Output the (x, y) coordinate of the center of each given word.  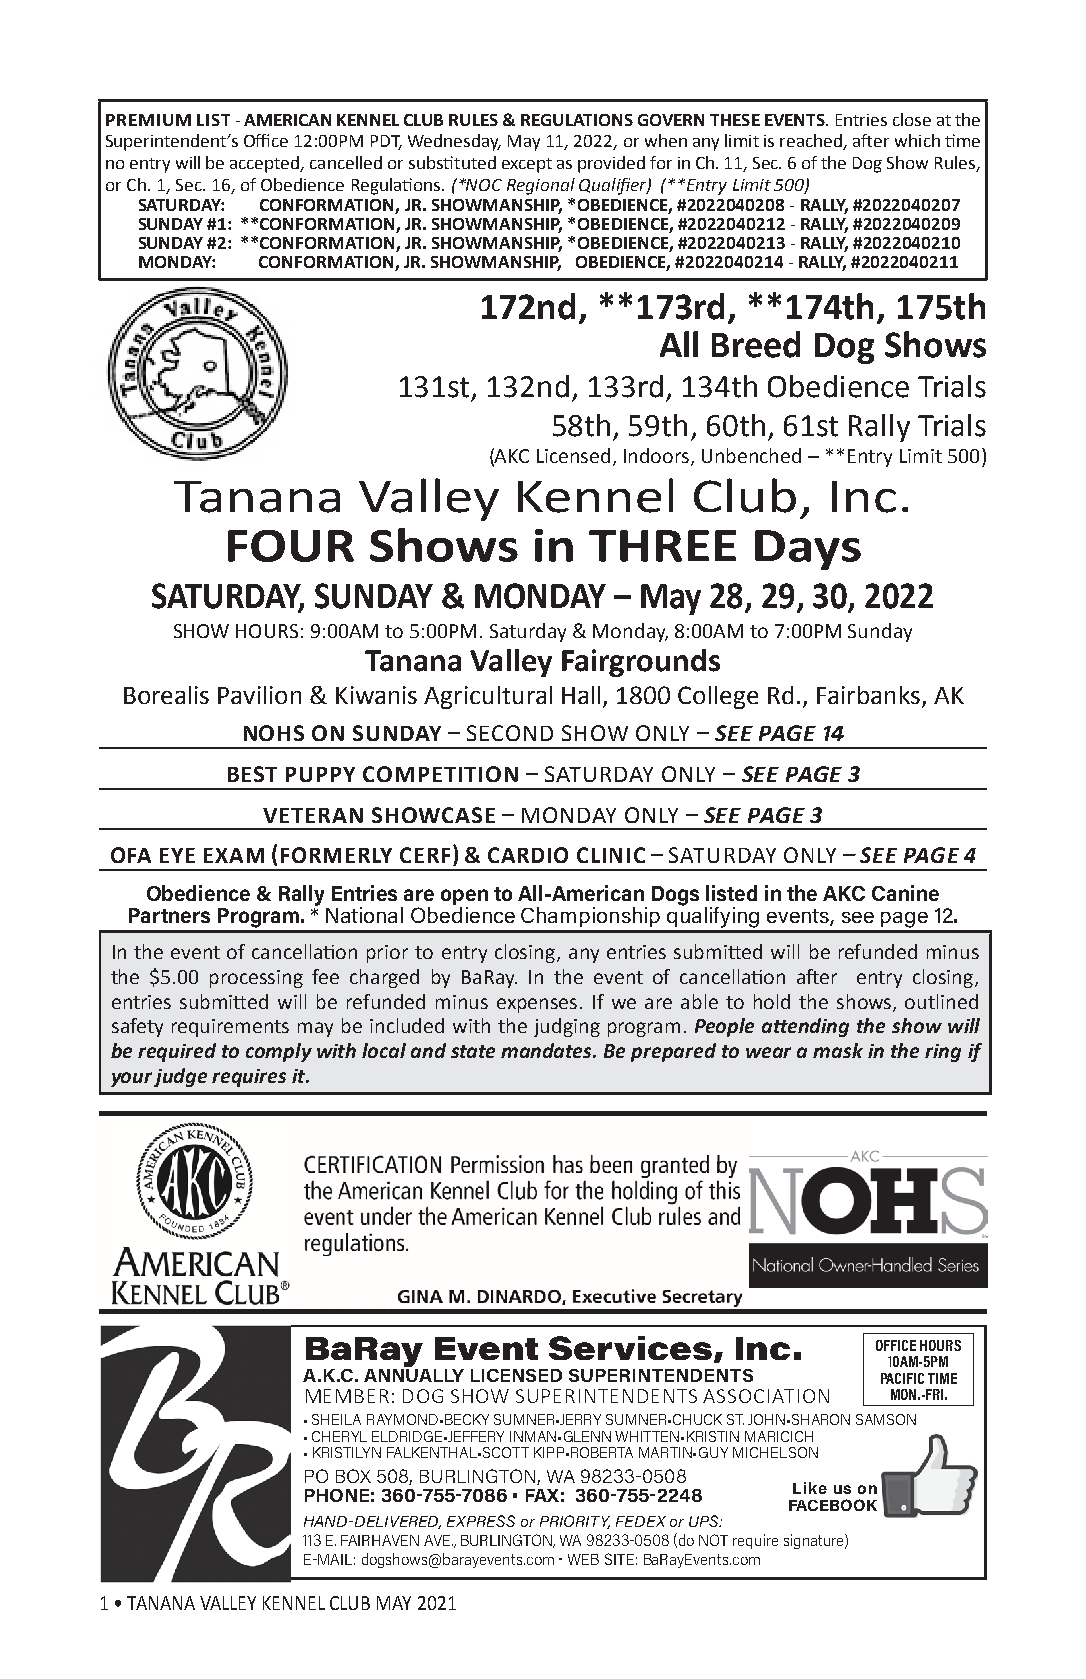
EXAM (234, 855)
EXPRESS (481, 1521)
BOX (353, 1476)
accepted (266, 164)
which (917, 140)
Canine (905, 893)
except (527, 165)
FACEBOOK (833, 1505)
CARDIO (528, 855)
